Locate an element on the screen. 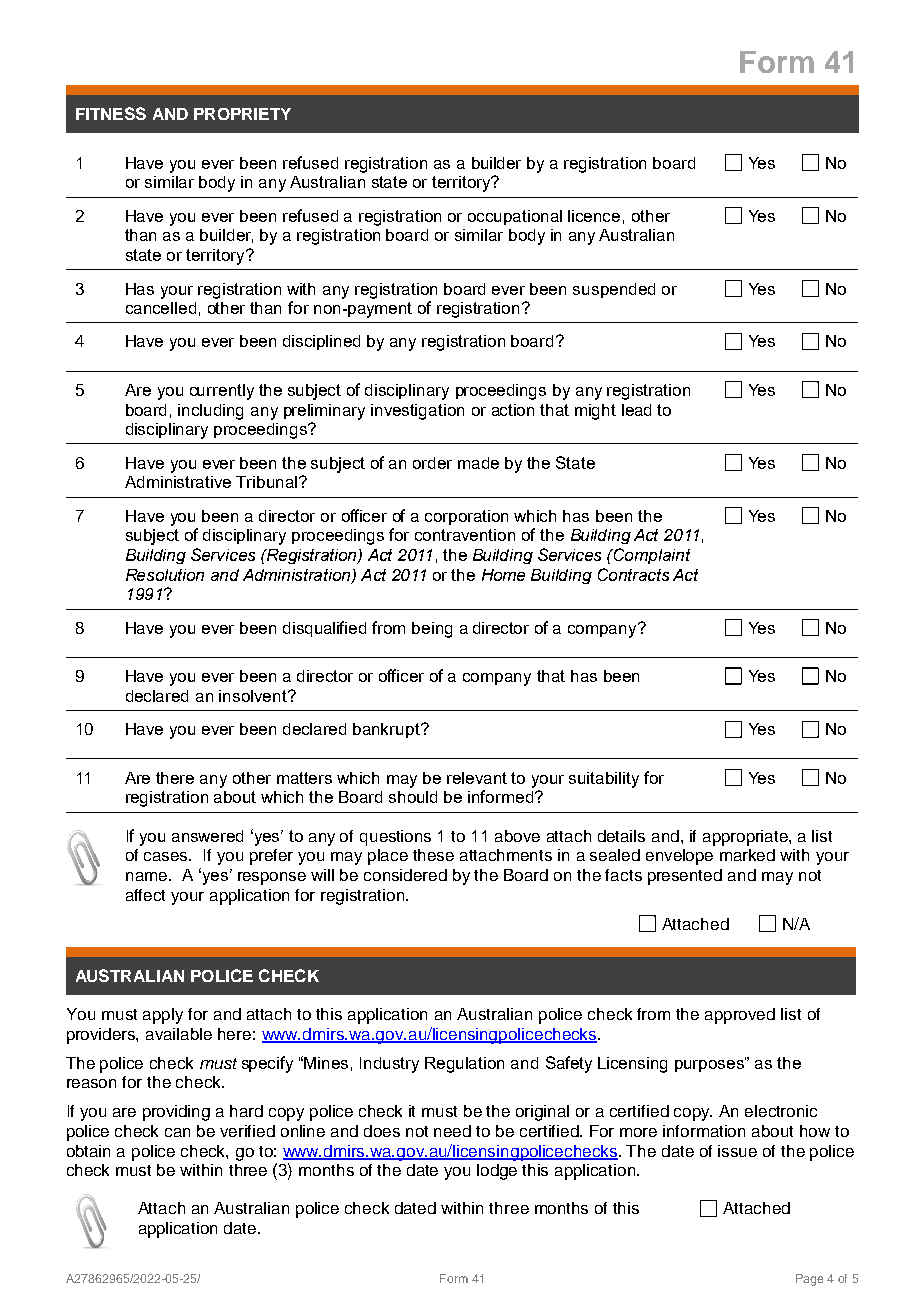 This screenshot has width=924, height=1308. insolvent is located at coordinates (254, 696).
